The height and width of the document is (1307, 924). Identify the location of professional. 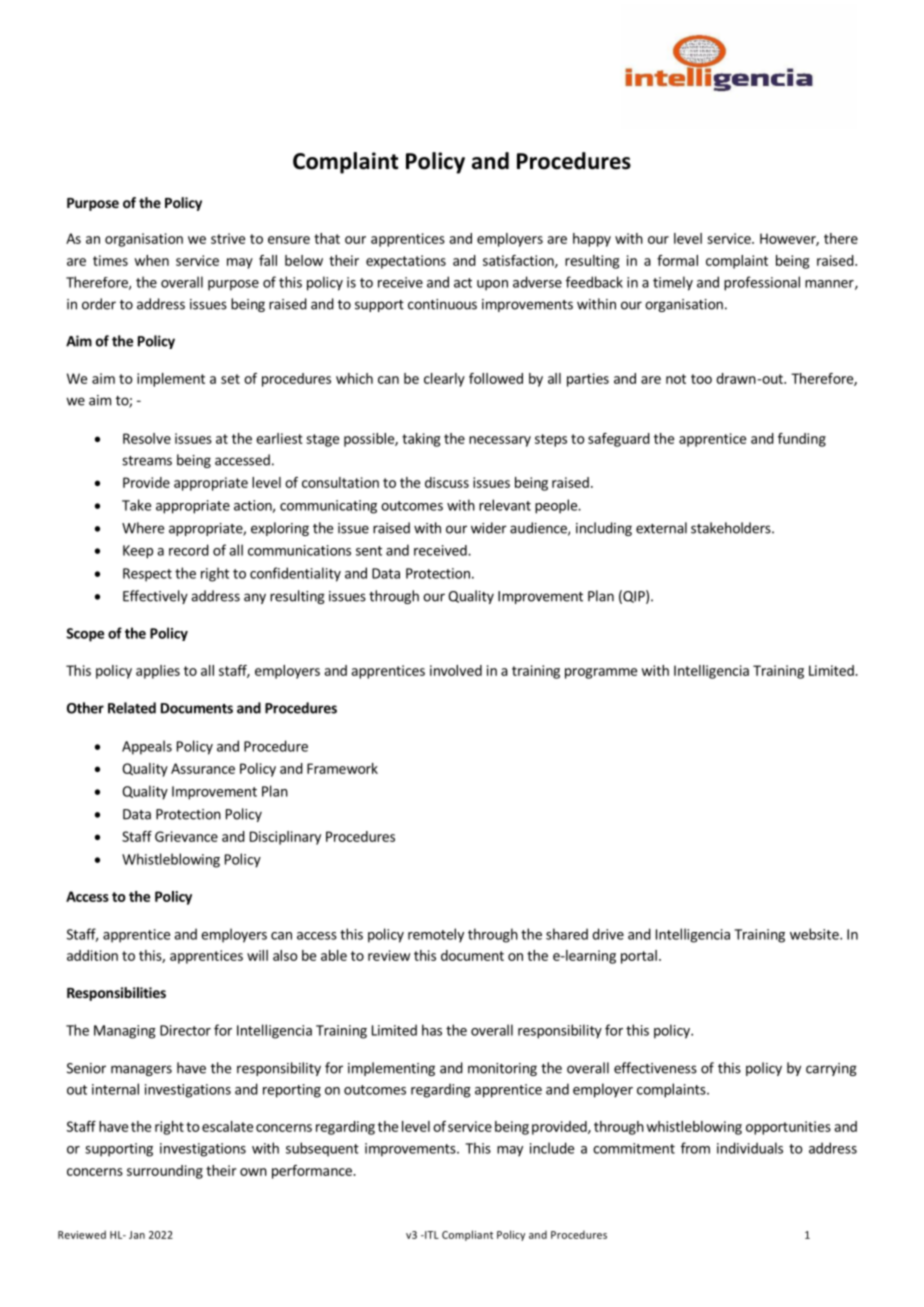
(762, 283).
